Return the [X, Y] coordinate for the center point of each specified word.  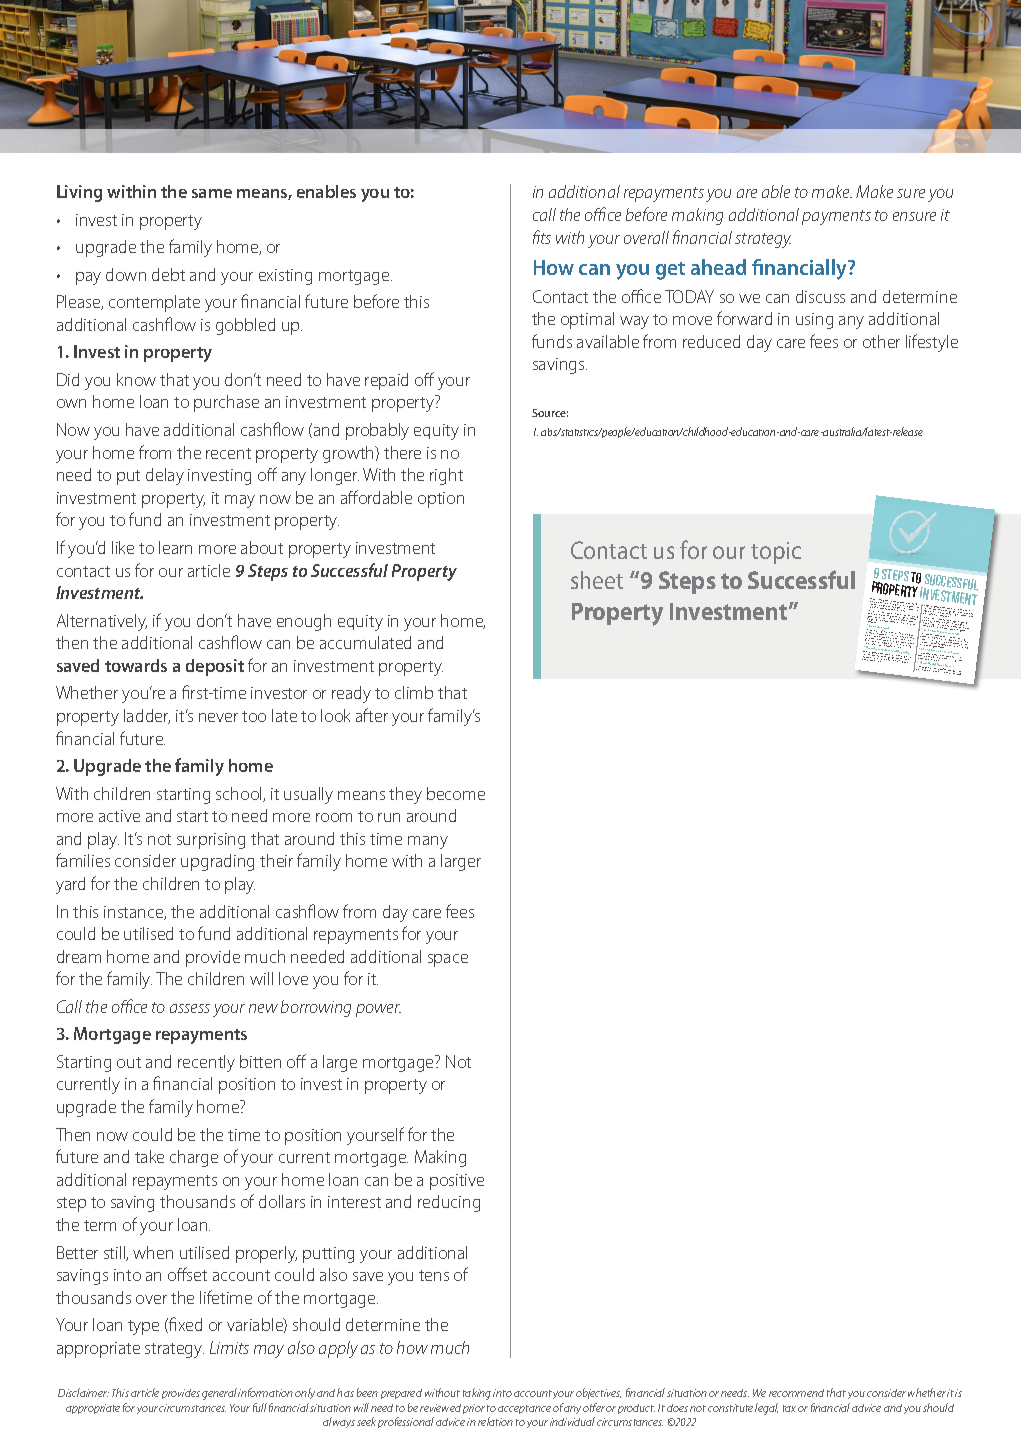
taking [477, 1394]
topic [776, 553]
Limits [229, 1347]
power [378, 1010]
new [263, 1008]
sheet [597, 580]
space [448, 960]
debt [168, 274]
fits [542, 237]
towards [136, 665]
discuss [820, 296]
